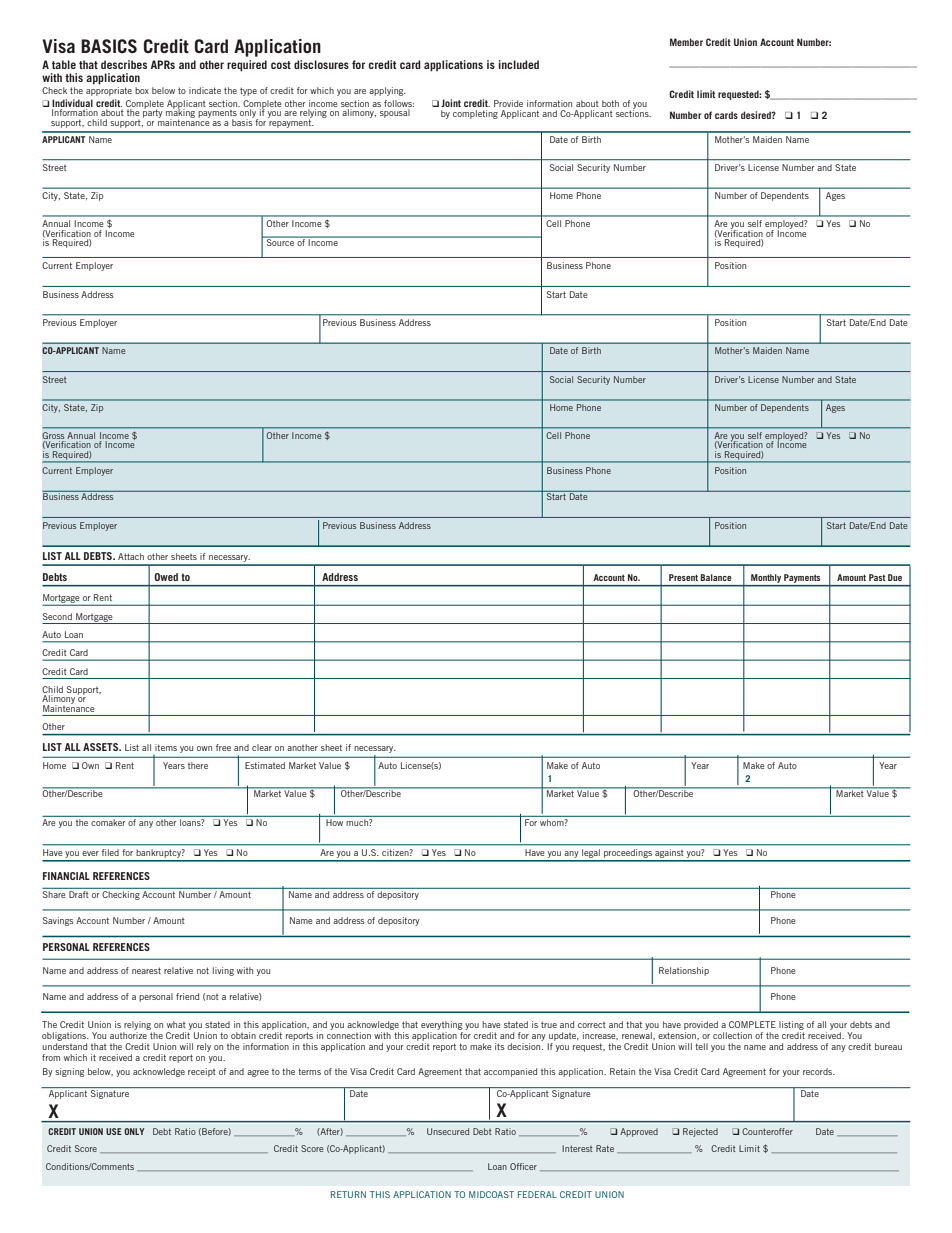 Image resolution: width=952 pixels, height=1233 pixels. What do you see at coordinates (766, 578) in the document?
I see `Monthly` at bounding box center [766, 578].
